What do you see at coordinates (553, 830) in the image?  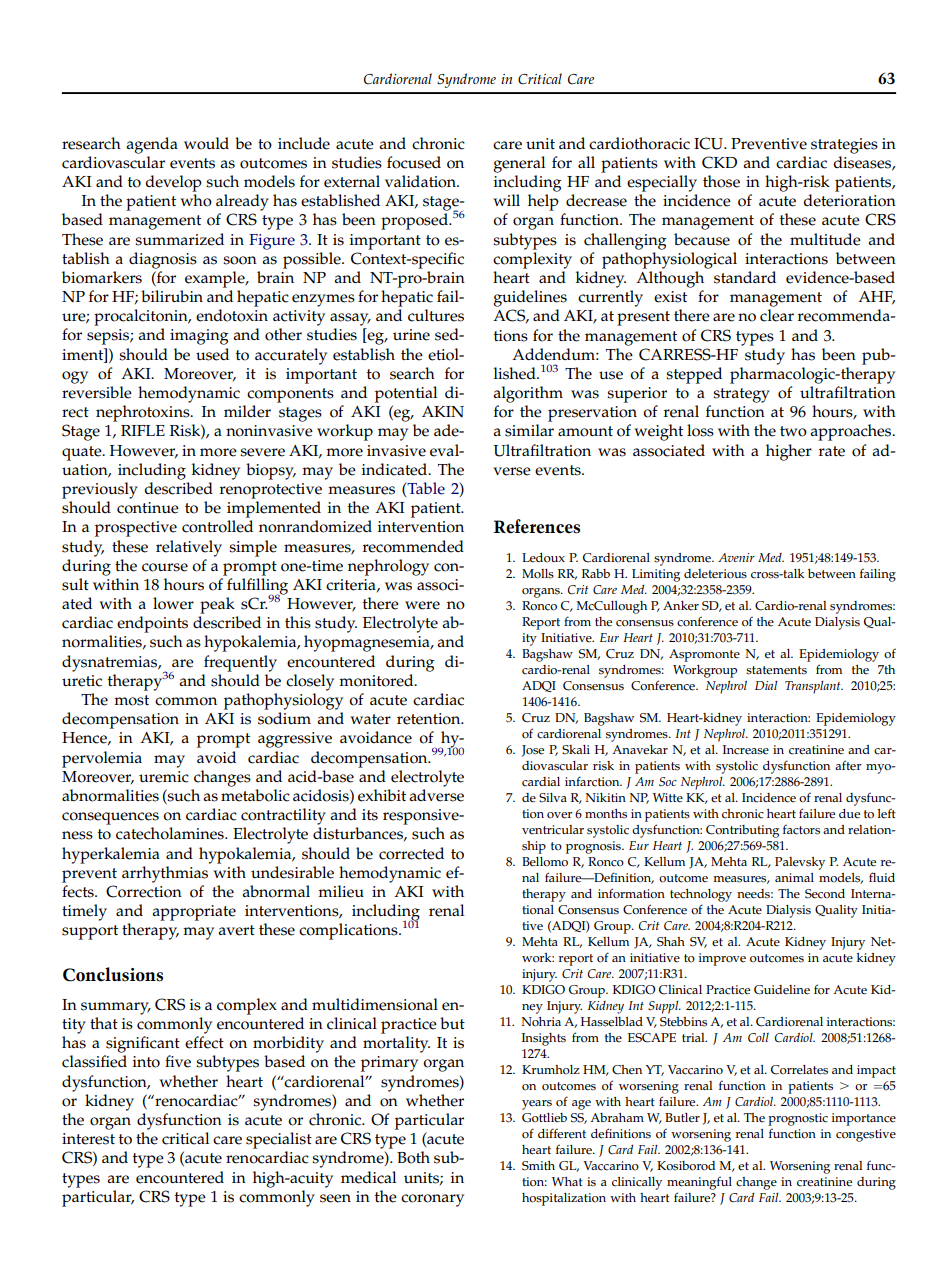 I see `ventricular` at bounding box center [553, 830].
